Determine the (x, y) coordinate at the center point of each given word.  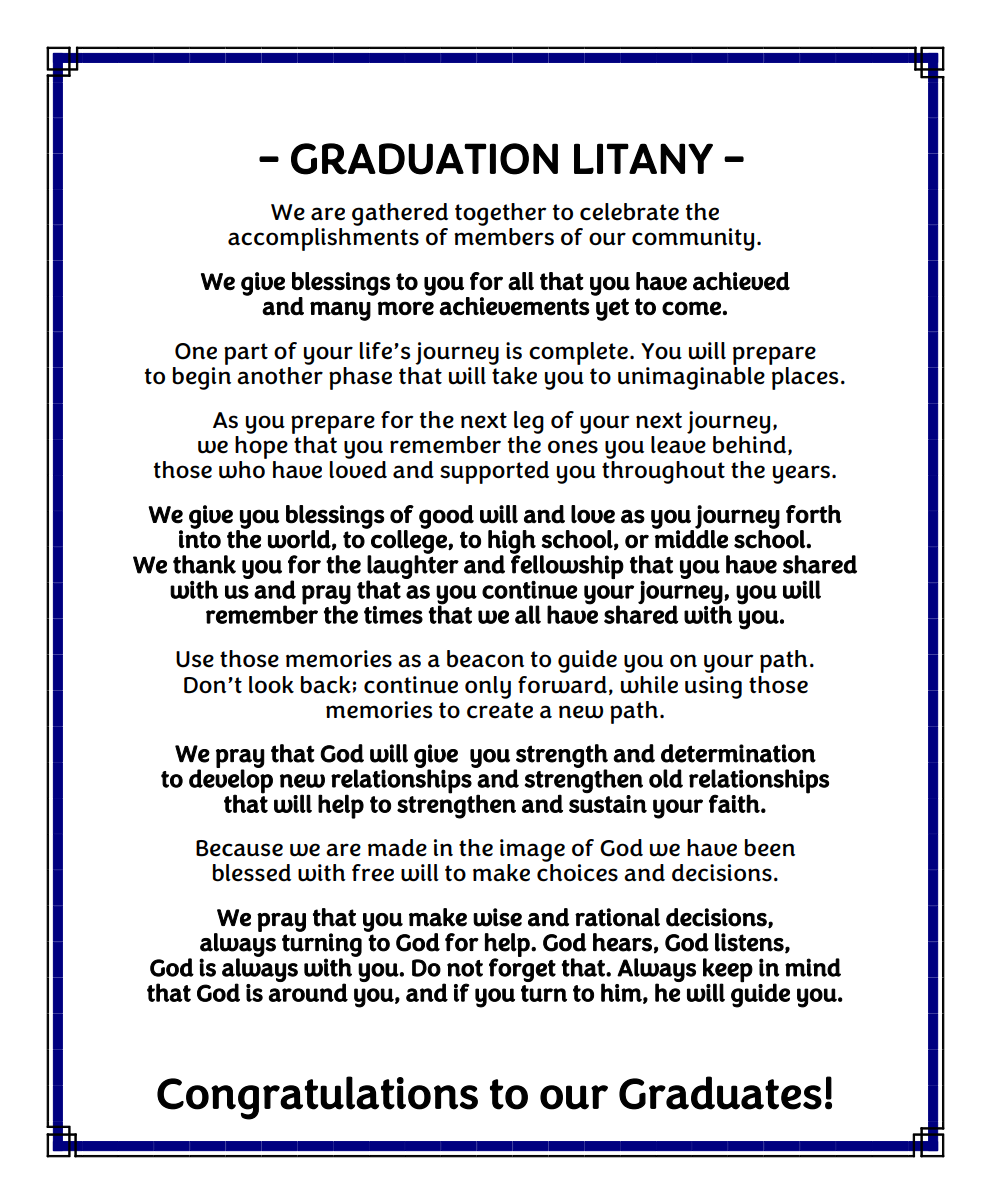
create (500, 710)
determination (738, 753)
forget (522, 969)
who (242, 470)
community (693, 239)
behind (751, 445)
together (501, 214)
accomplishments (323, 239)
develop (231, 782)
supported (494, 472)
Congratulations (317, 1098)
